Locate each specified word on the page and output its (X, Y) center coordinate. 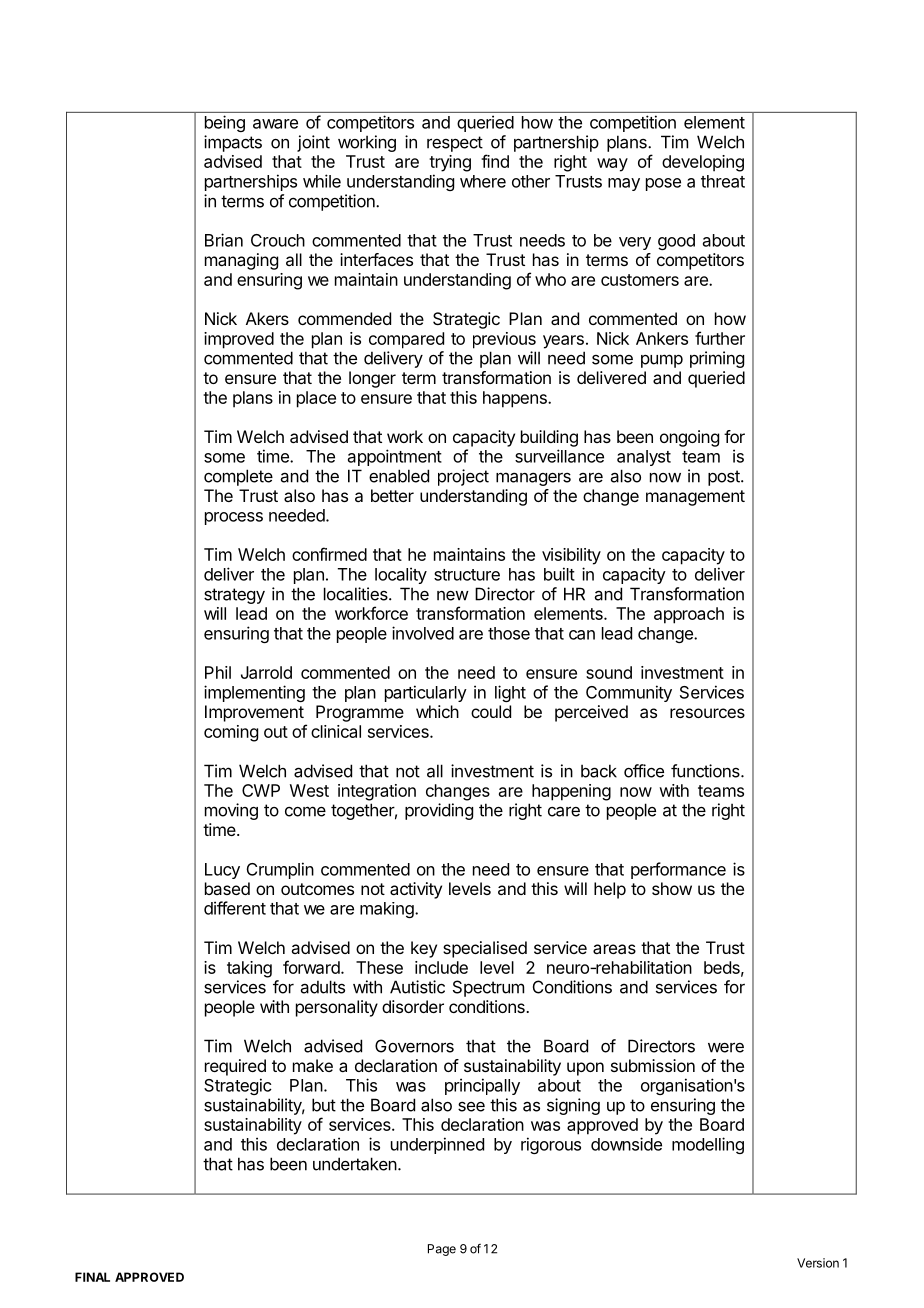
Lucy (222, 871)
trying (450, 163)
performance (678, 870)
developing (703, 163)
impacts (233, 143)
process (234, 518)
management (695, 498)
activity (416, 890)
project (463, 477)
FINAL (92, 1277)
